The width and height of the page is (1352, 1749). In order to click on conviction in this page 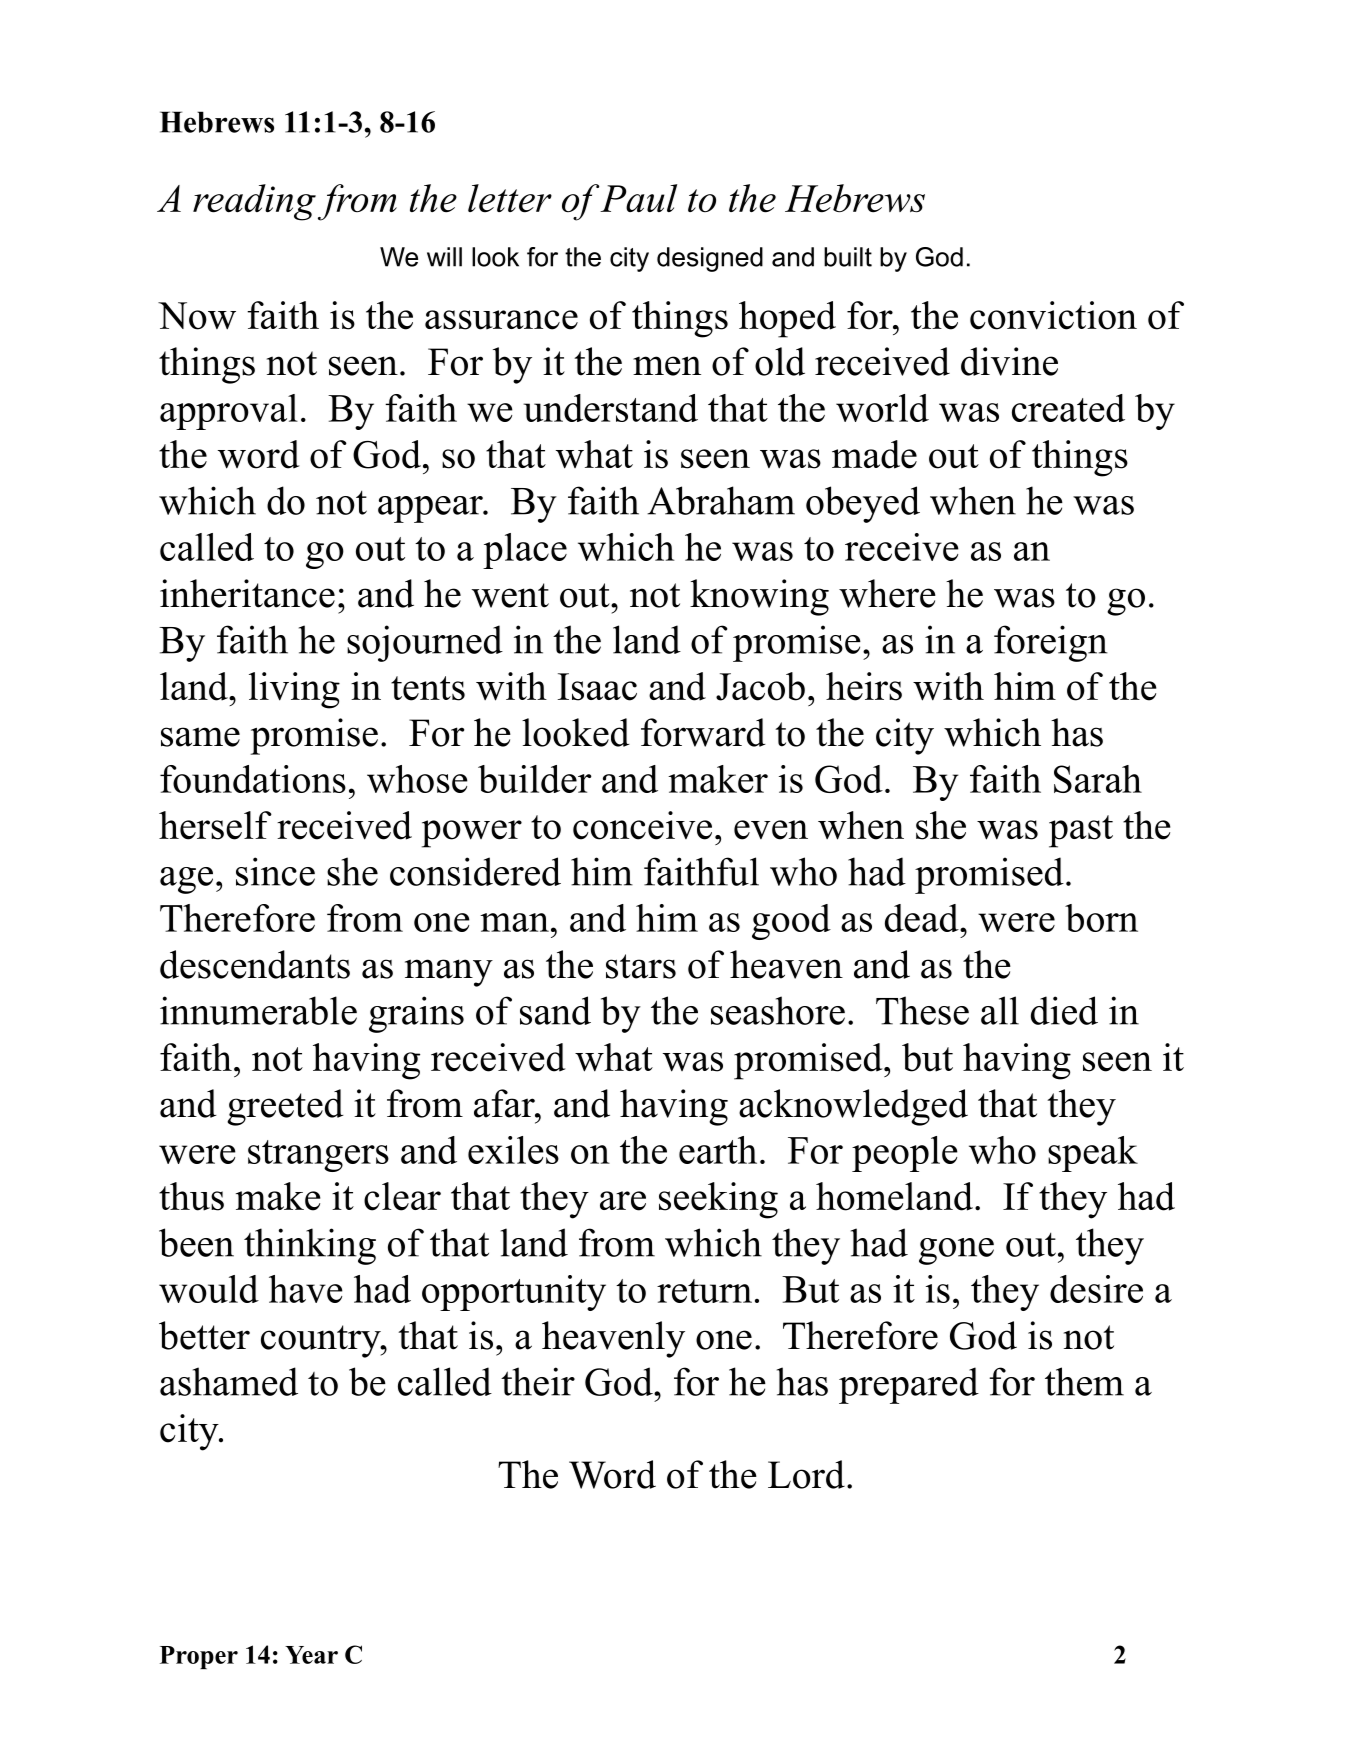, I will do `click(1053, 315)`.
